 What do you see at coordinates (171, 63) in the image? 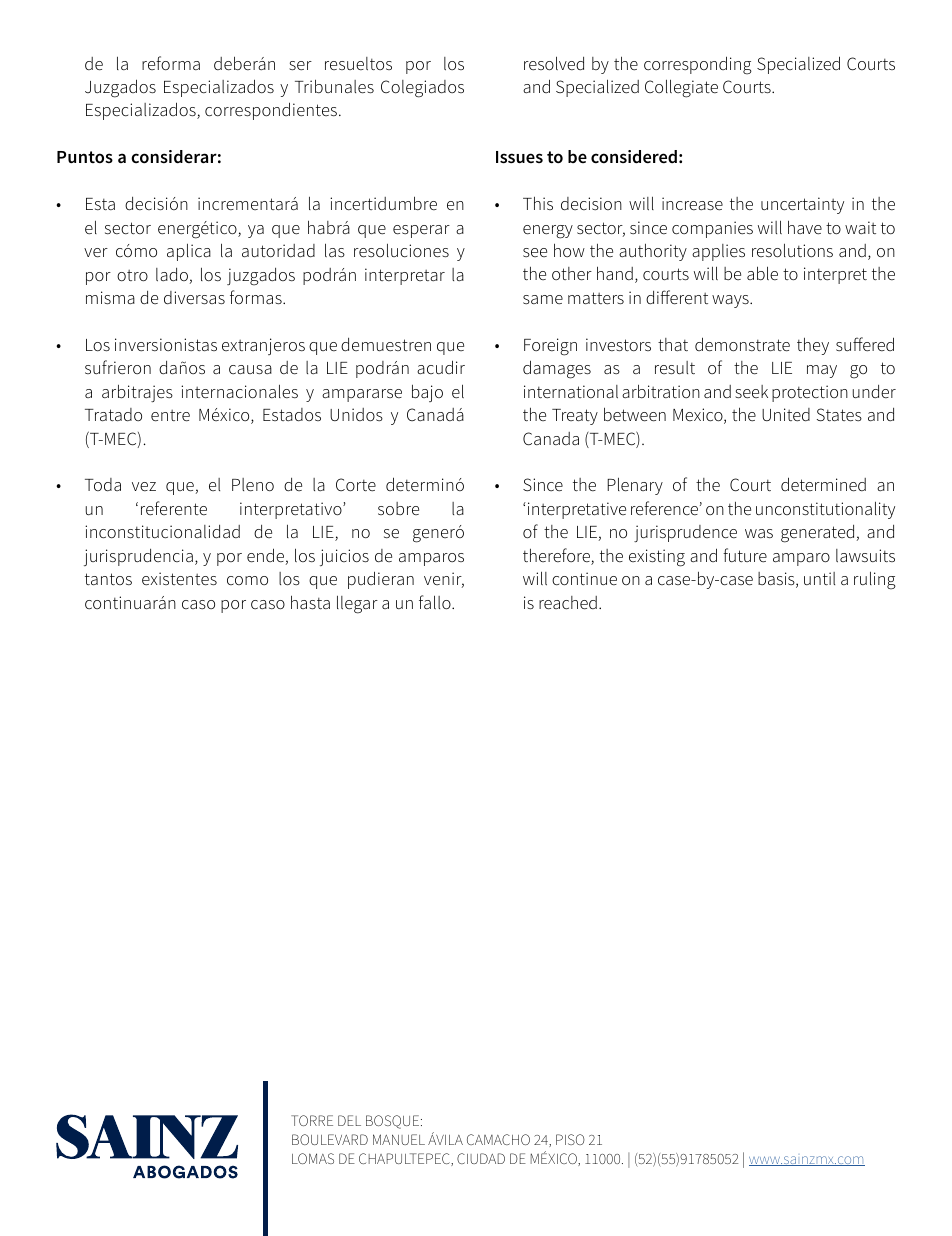
I see `reforma` at bounding box center [171, 63].
